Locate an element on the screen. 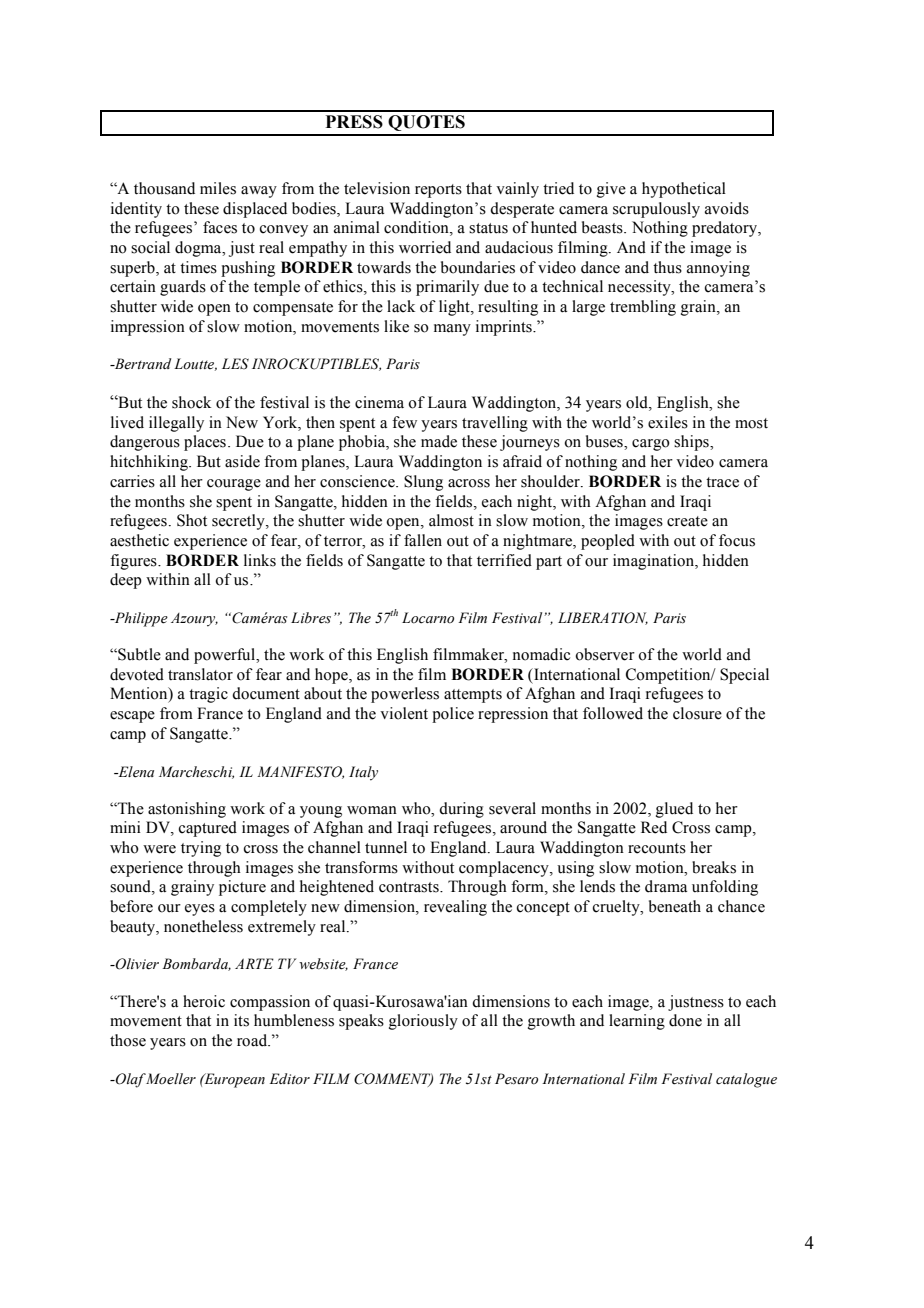 This screenshot has height=1308, width=924. Locarno is located at coordinates (428, 618).
